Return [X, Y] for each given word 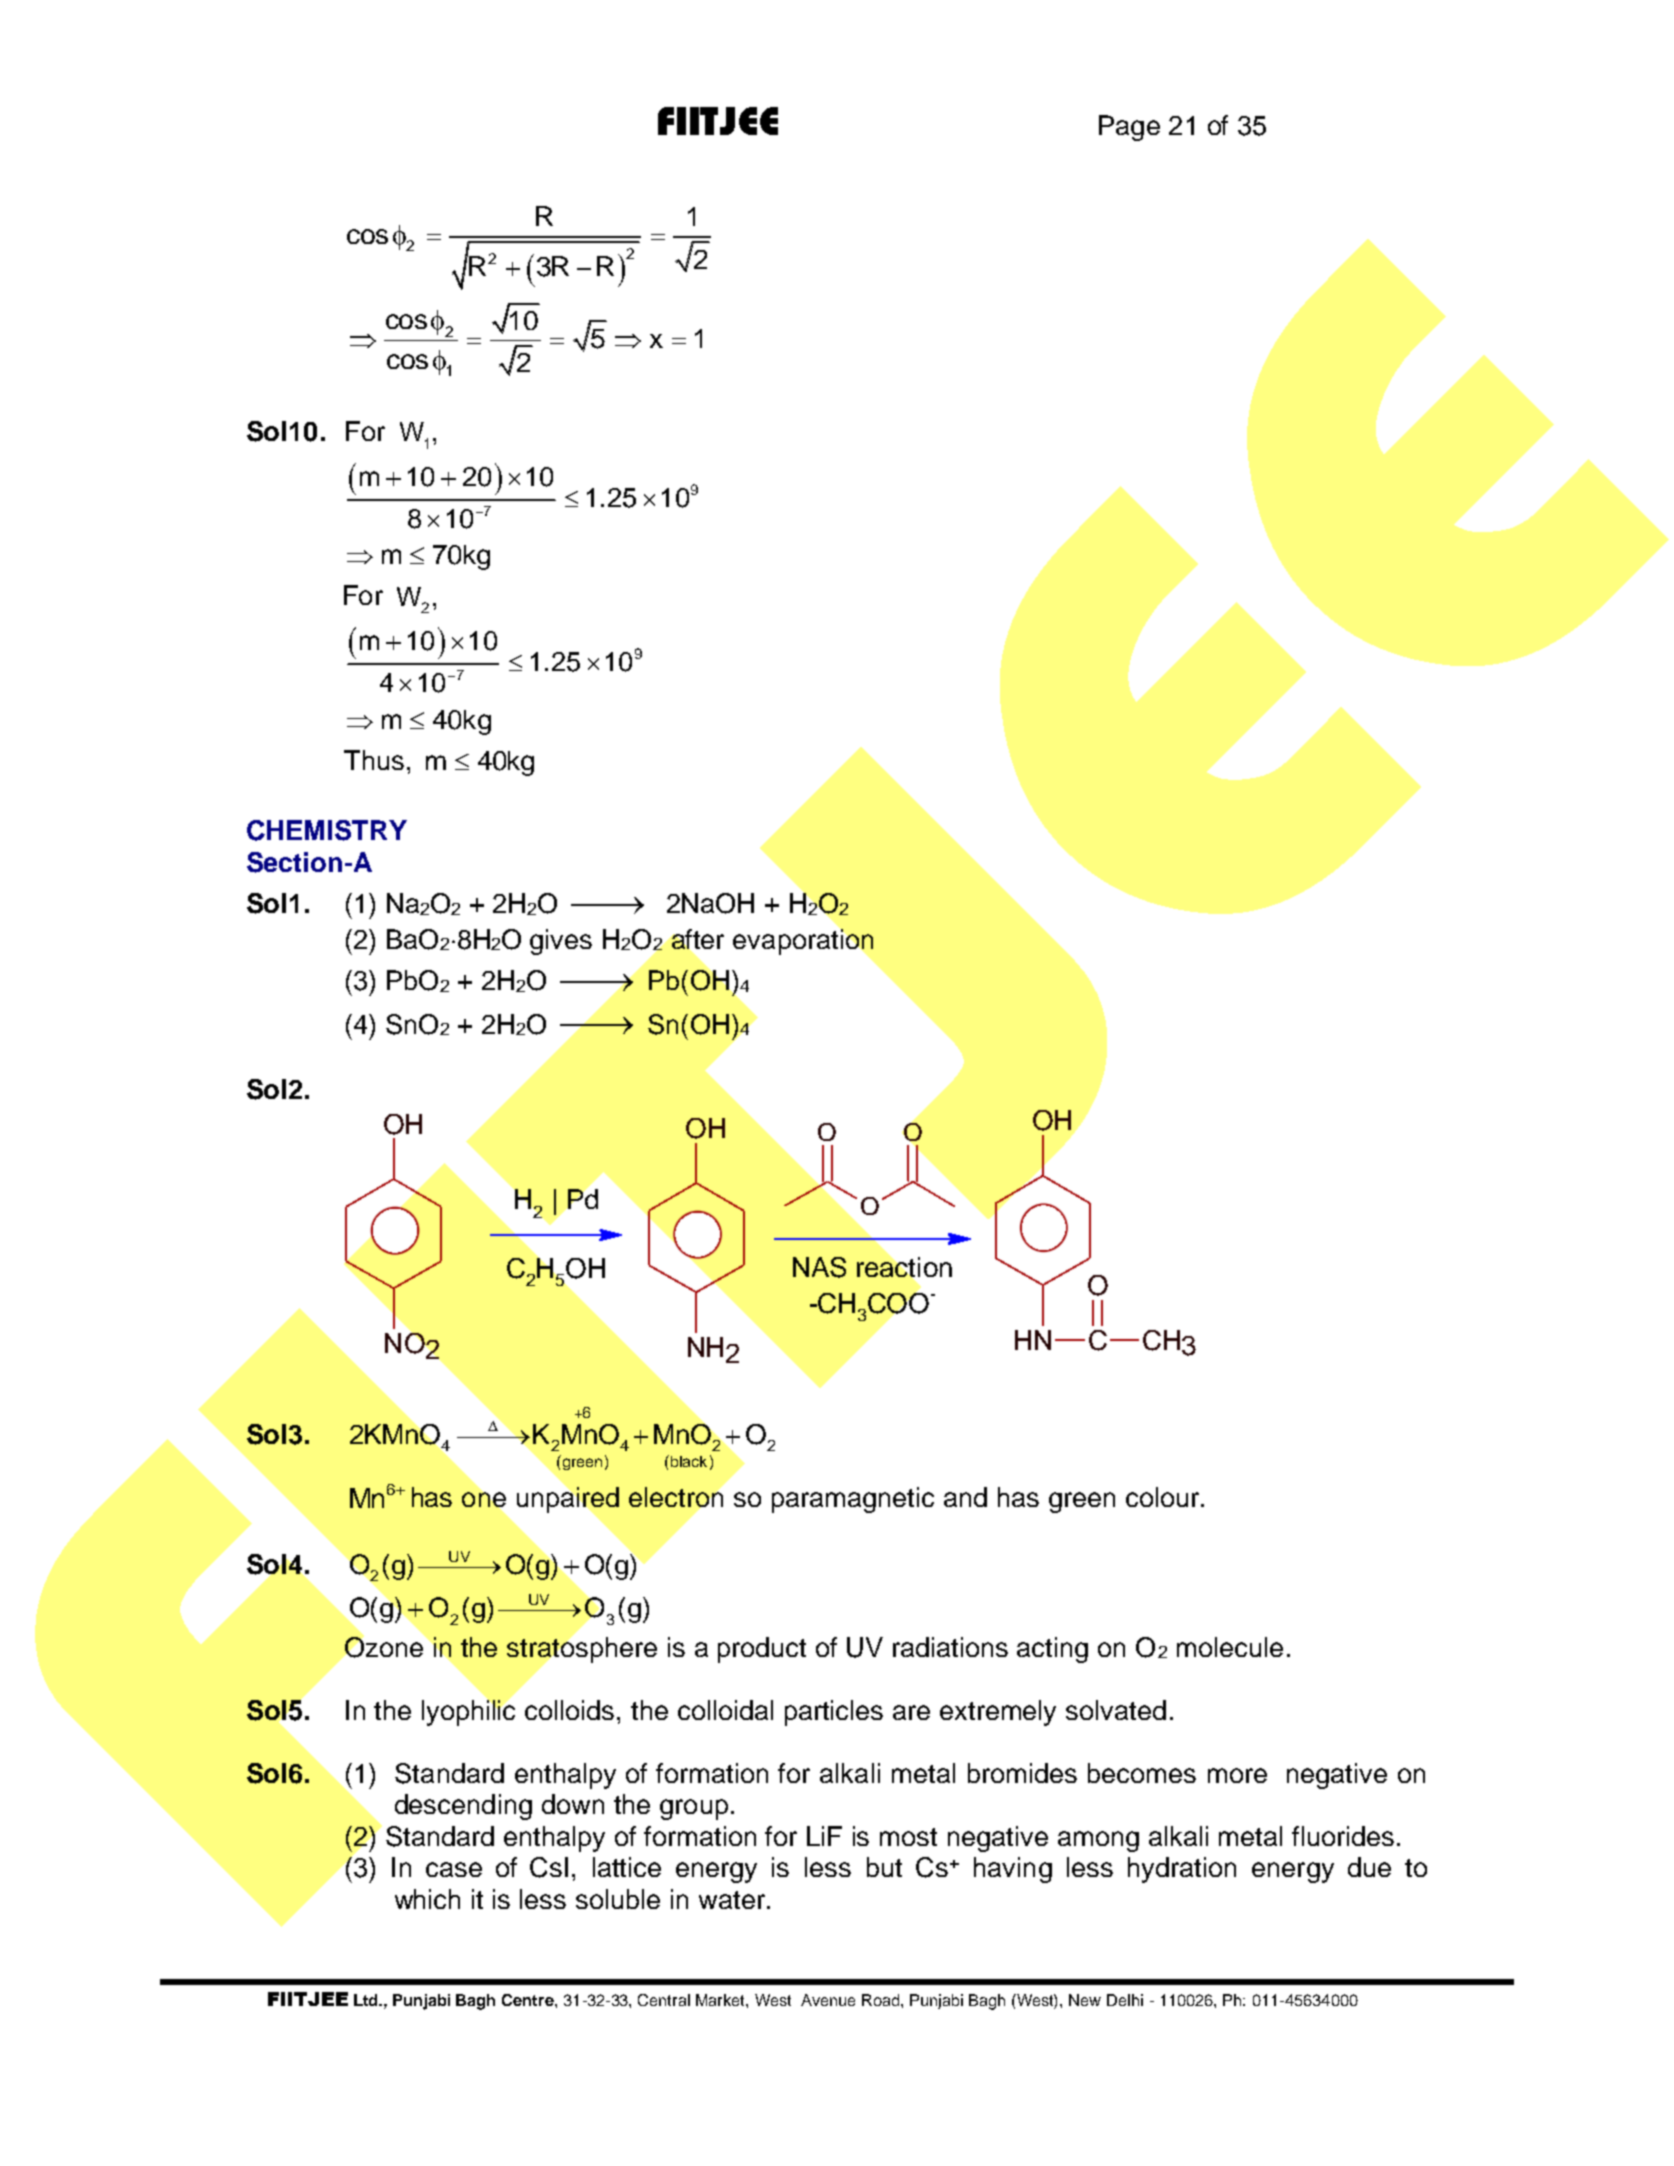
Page [1129, 128]
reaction [904, 1267]
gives [561, 942]
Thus [374, 760]
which [427, 1899]
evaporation [803, 942]
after [698, 939]
